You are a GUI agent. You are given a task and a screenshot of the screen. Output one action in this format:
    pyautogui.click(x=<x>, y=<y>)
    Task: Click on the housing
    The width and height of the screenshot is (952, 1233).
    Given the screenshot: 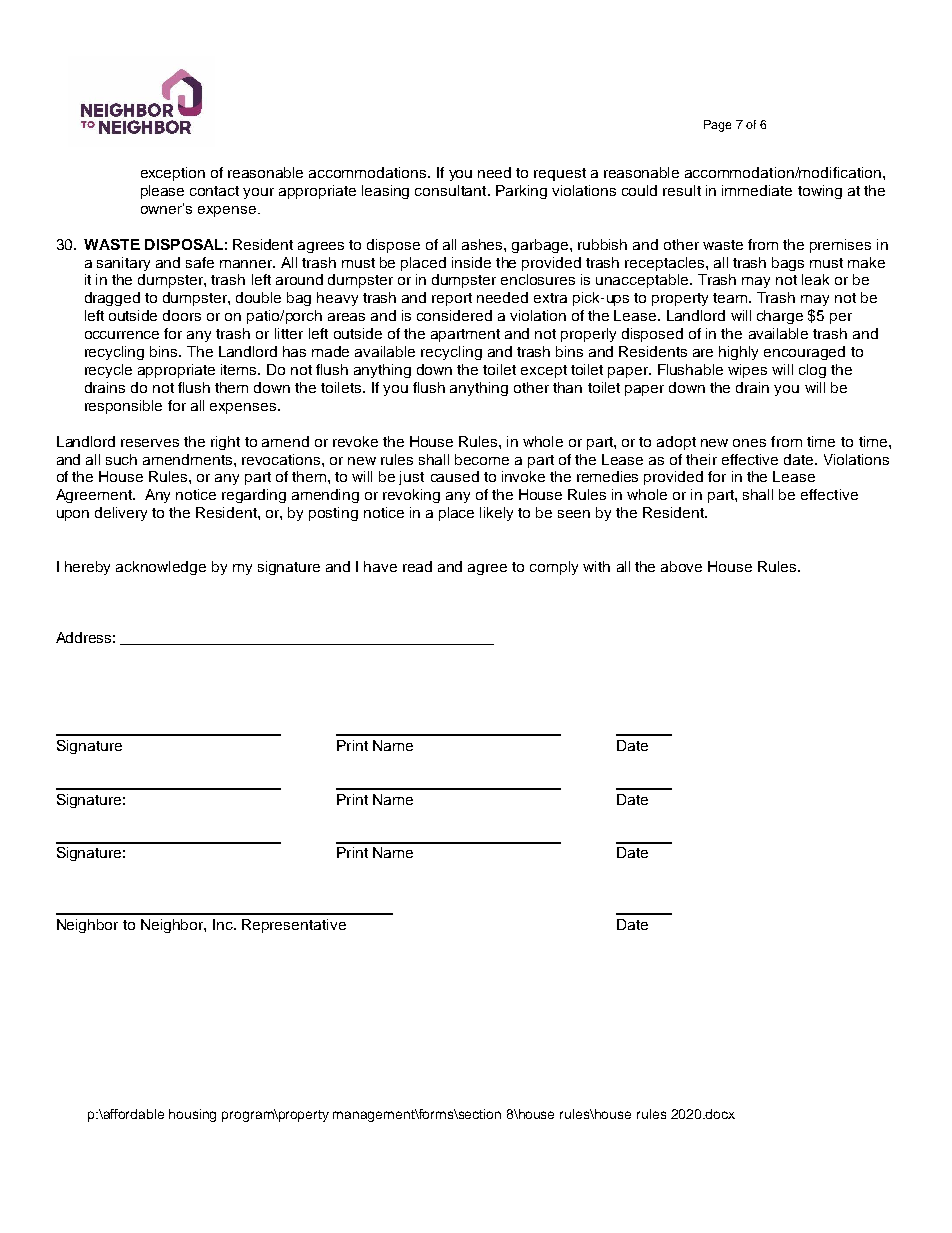 What is the action you would take?
    pyautogui.click(x=192, y=1115)
